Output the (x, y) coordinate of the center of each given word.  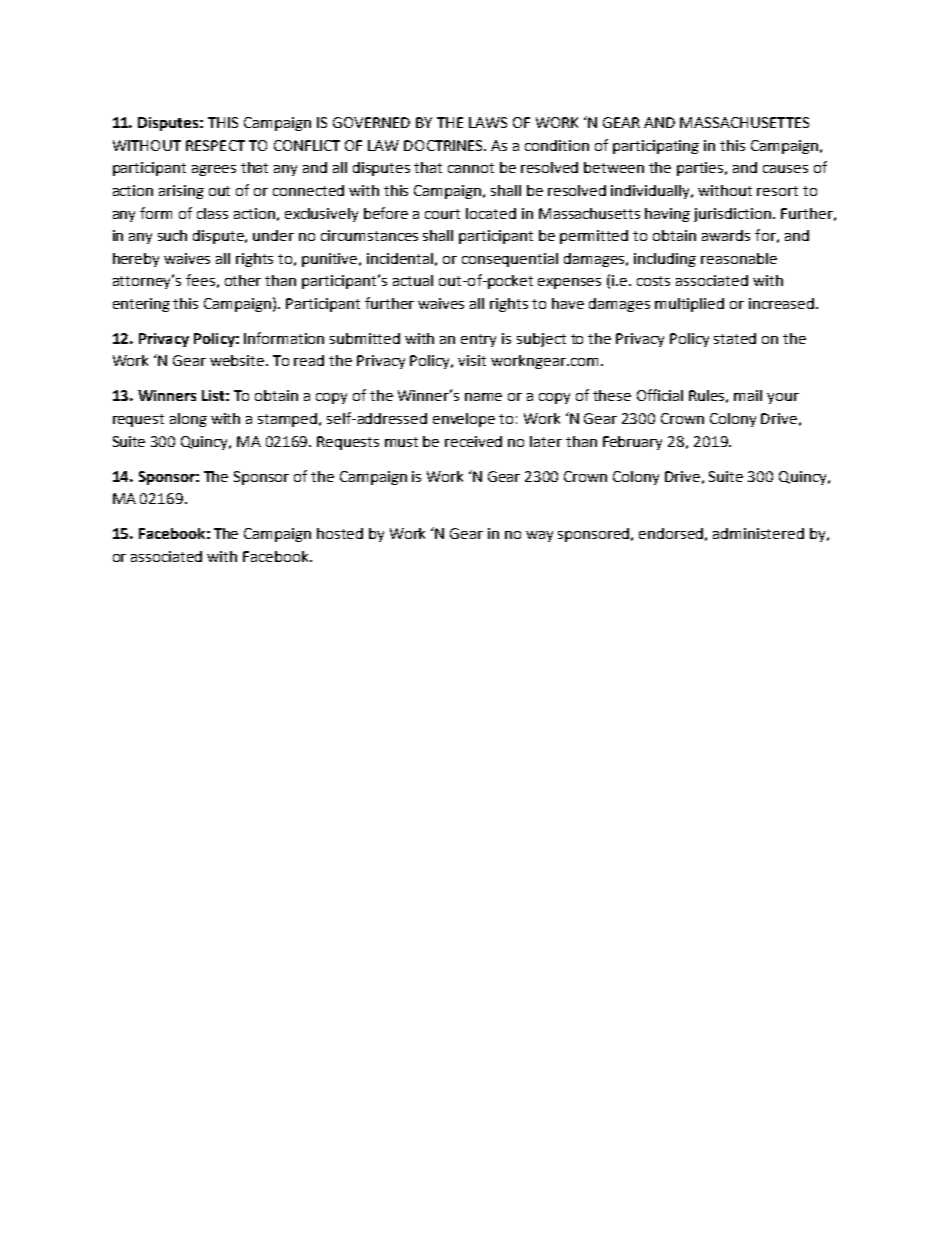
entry (478, 340)
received (473, 441)
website (238, 360)
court (442, 214)
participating (656, 147)
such (172, 235)
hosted (340, 533)
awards (726, 235)
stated (735, 338)
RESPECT (215, 145)
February (632, 443)
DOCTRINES (445, 145)
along (188, 420)
